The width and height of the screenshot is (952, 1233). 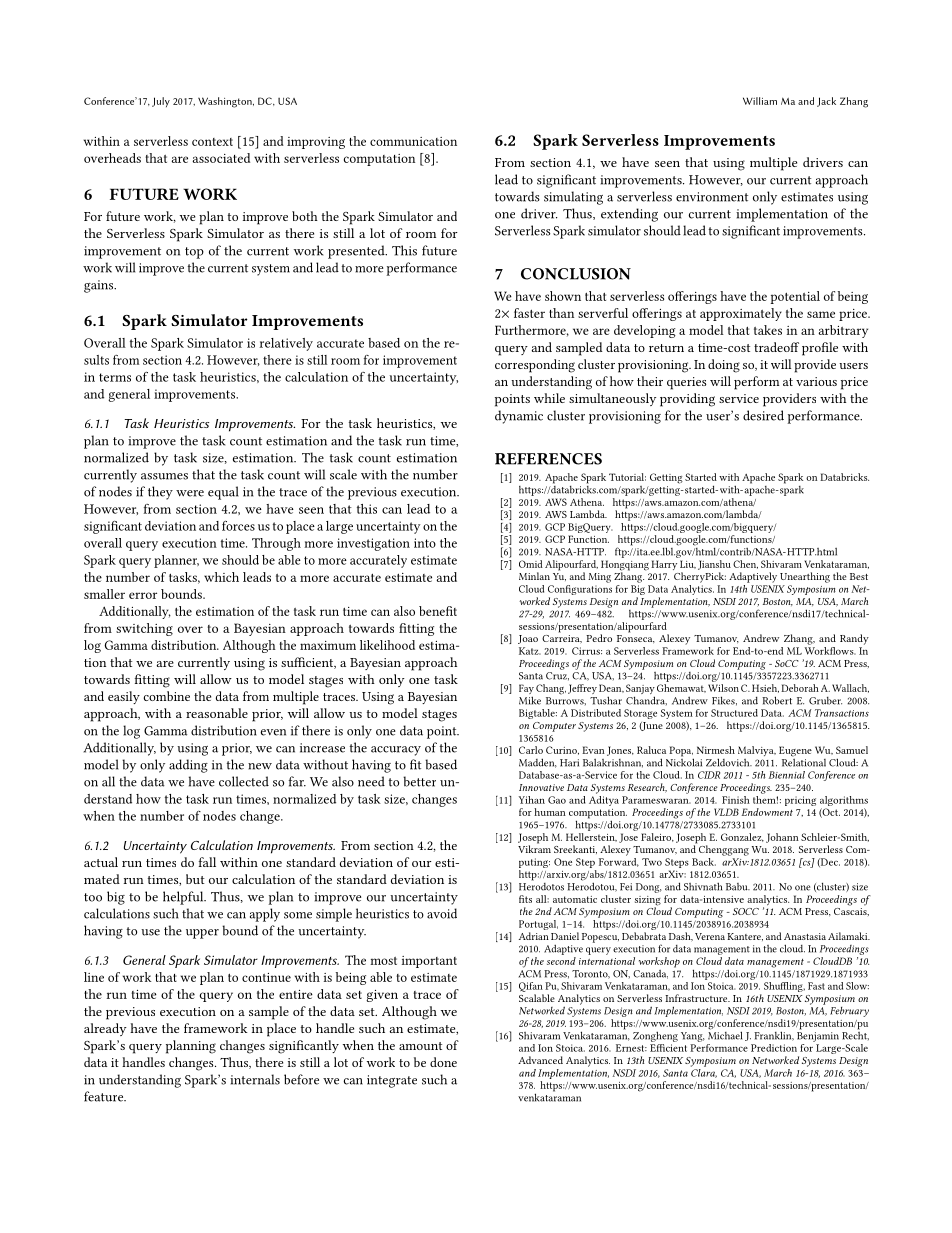 I want to click on context, so click(x=212, y=142).
